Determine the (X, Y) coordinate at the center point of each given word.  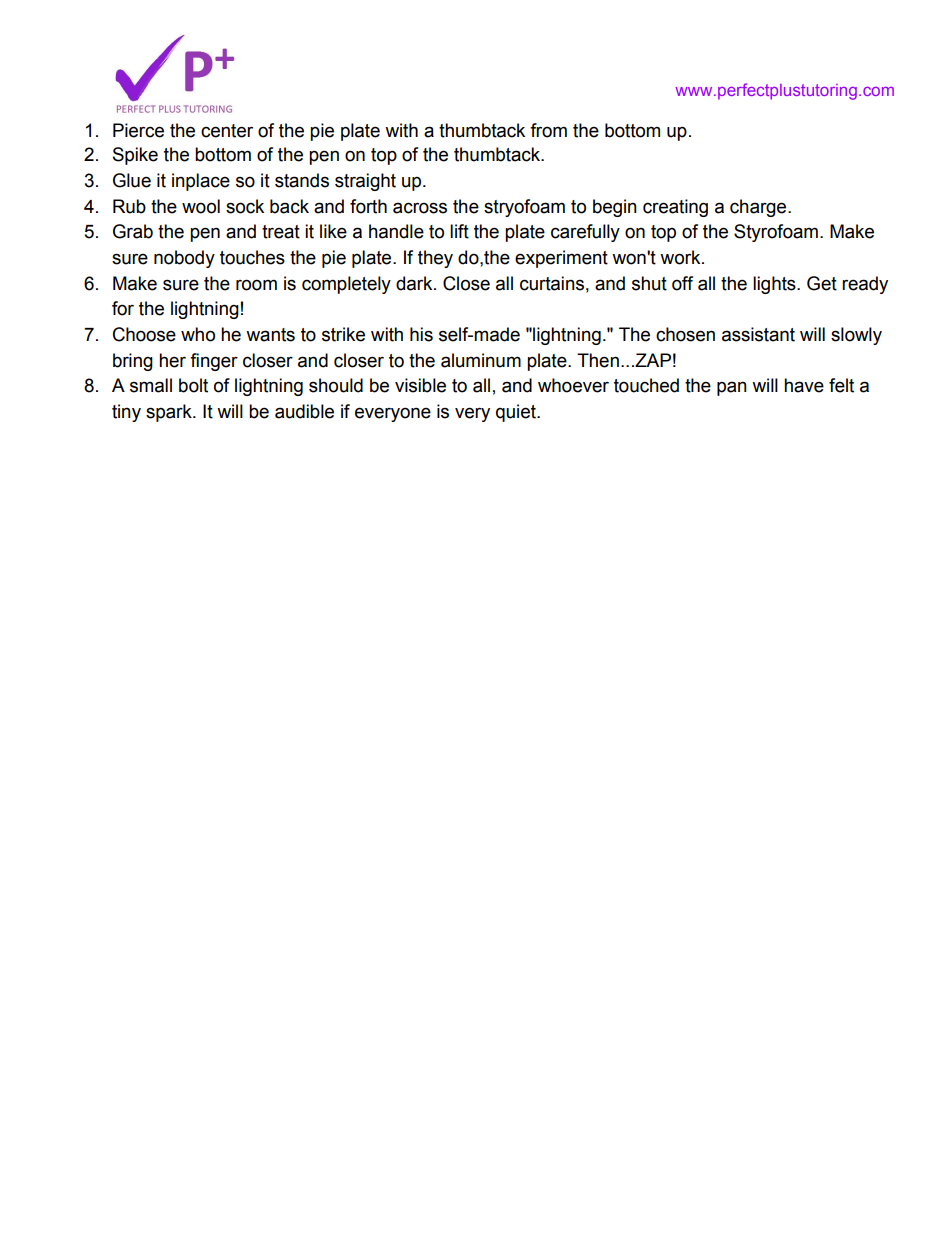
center (227, 131)
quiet (517, 413)
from (548, 130)
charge (759, 208)
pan (732, 388)
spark (170, 413)
